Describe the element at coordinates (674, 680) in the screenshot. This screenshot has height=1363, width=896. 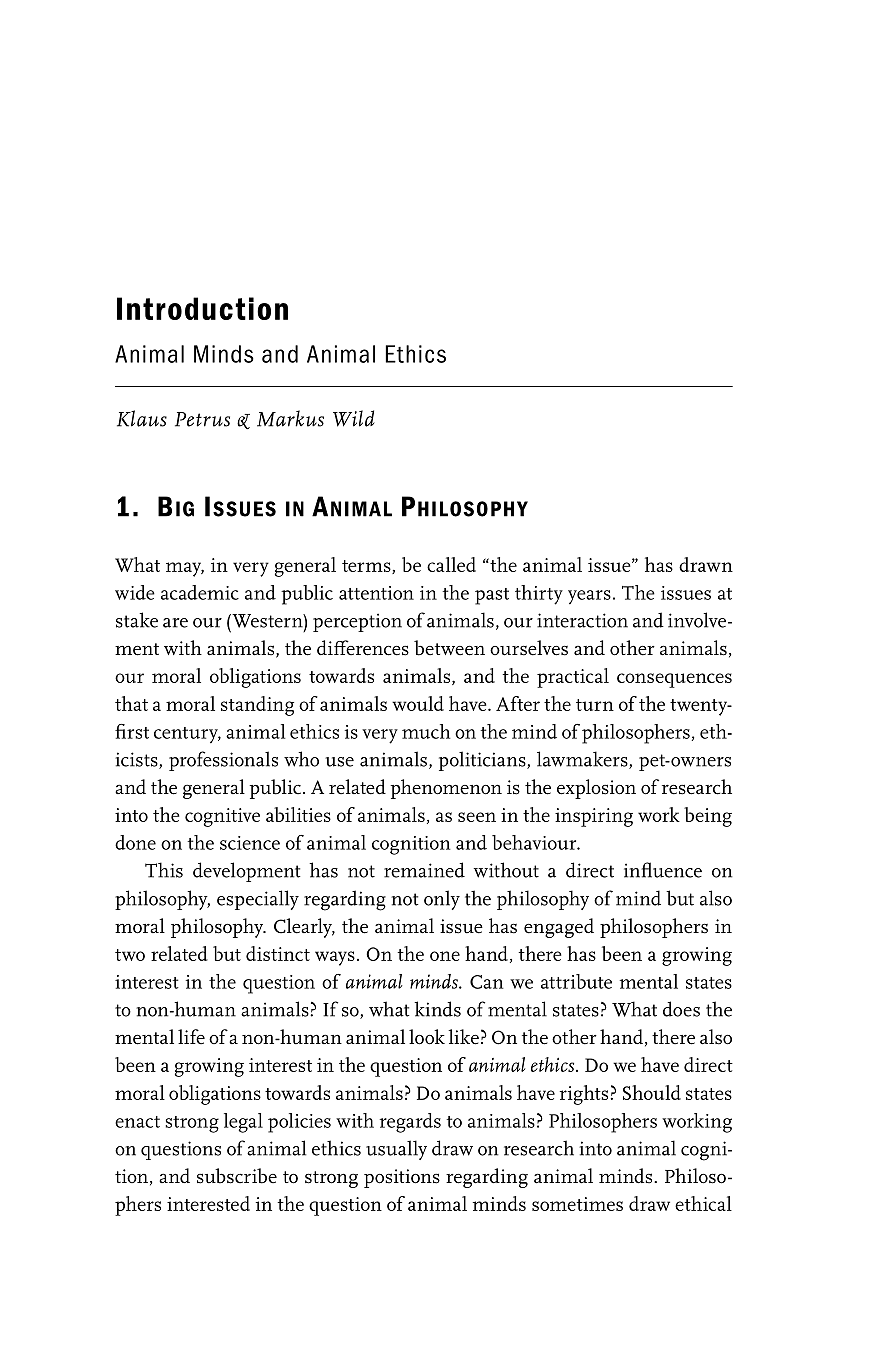
I see `consequences` at that location.
